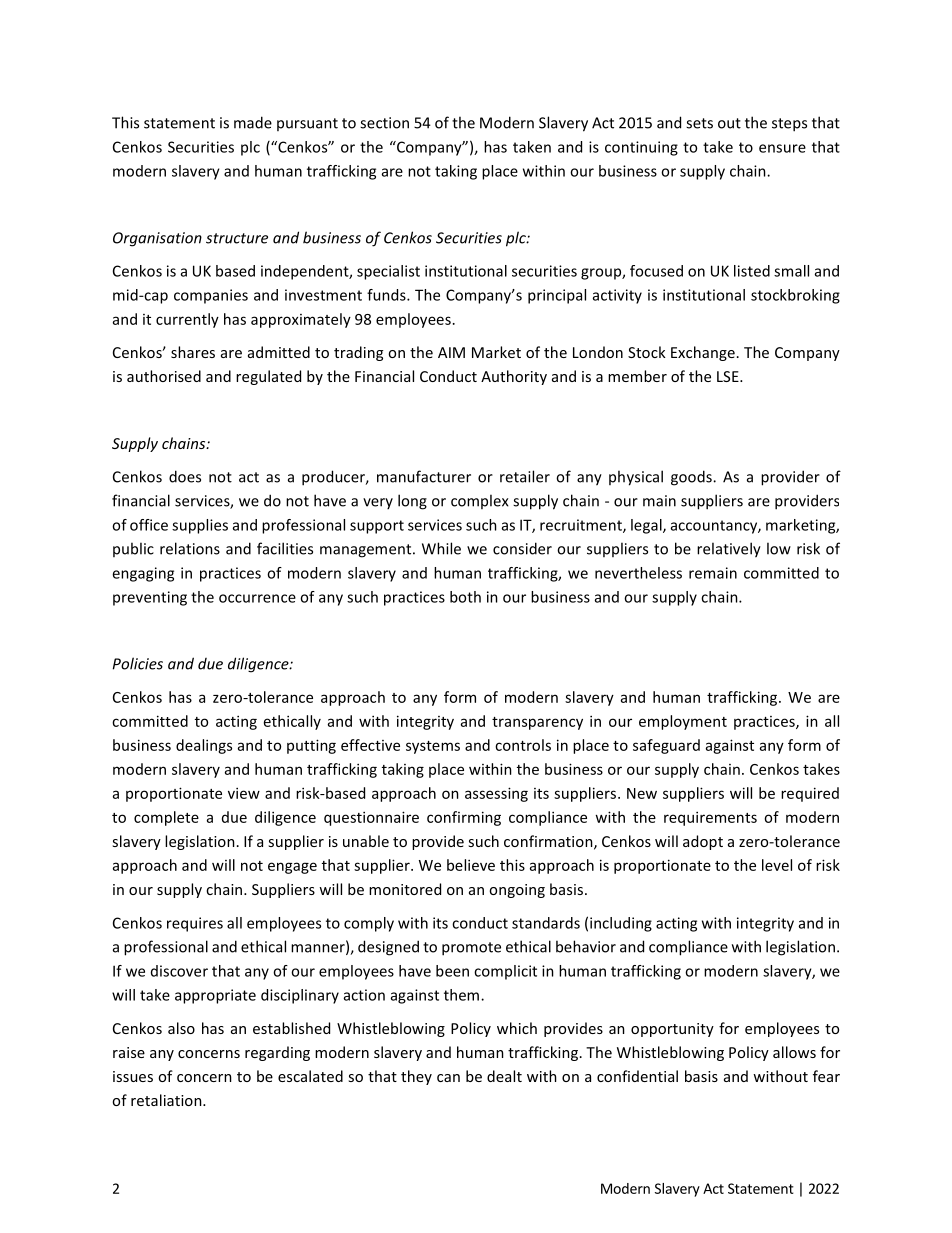 The height and width of the screenshot is (1233, 952). What do you see at coordinates (794, 1052) in the screenshot?
I see `allows` at bounding box center [794, 1052].
